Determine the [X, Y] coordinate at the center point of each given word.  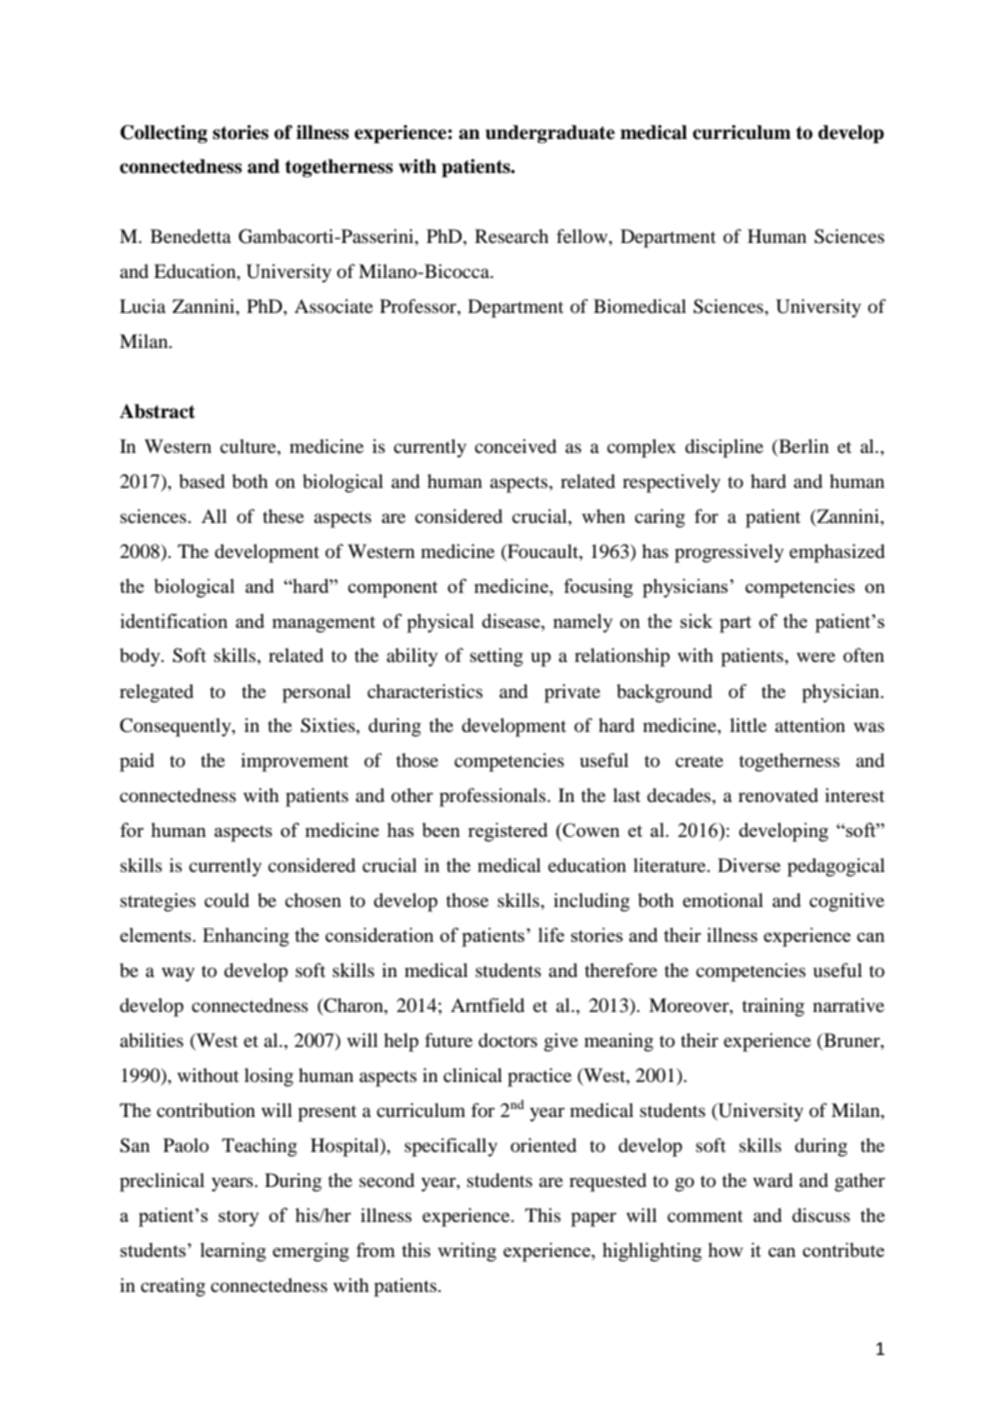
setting [496, 657]
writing [467, 1252]
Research [512, 236]
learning [233, 1252]
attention [810, 725]
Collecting [164, 134]
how [725, 1250]
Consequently [176, 727]
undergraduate [550, 134]
